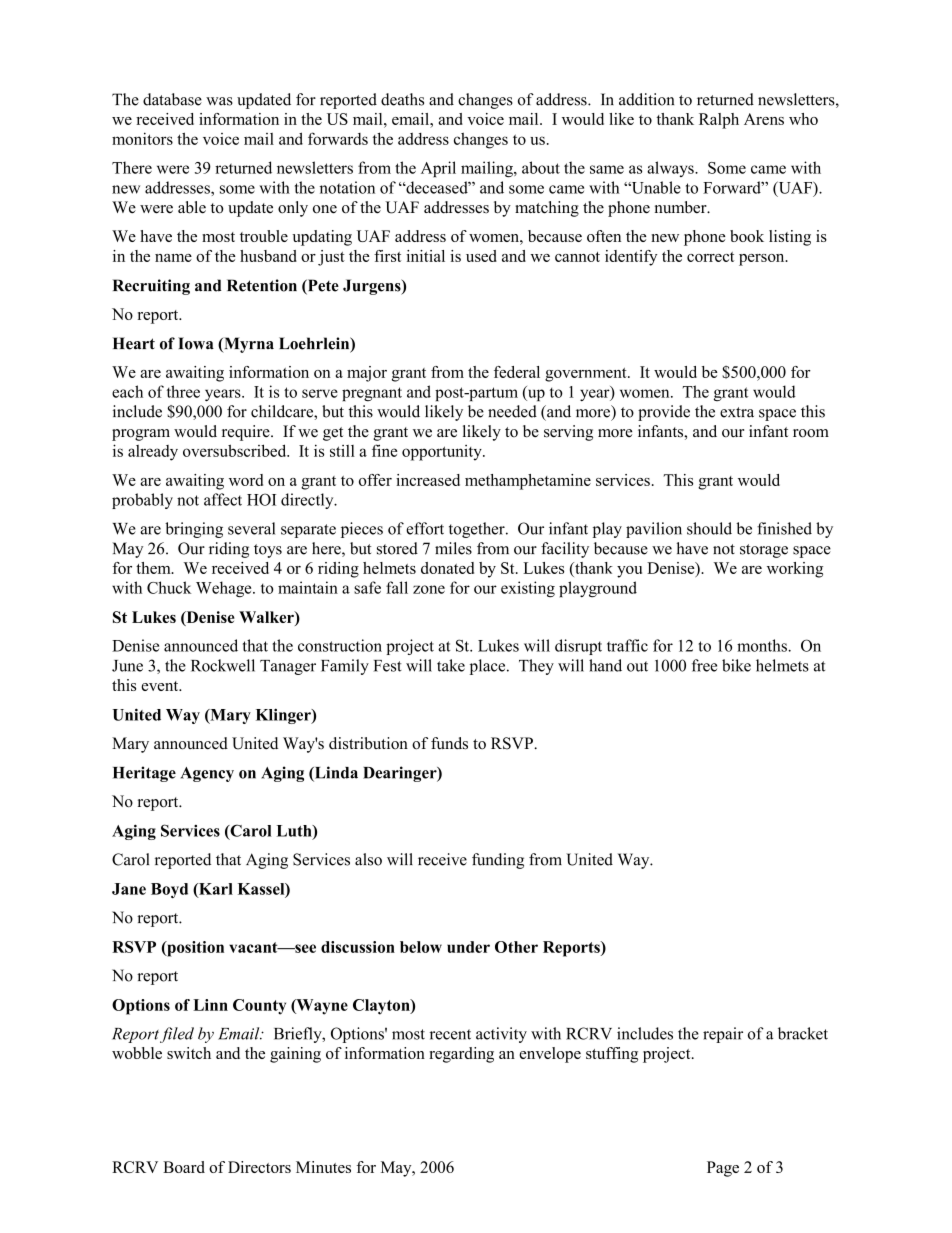 This screenshot has width=952, height=1233. Describe the element at coordinates (461, 1055) in the screenshot. I see `regarding` at that location.
